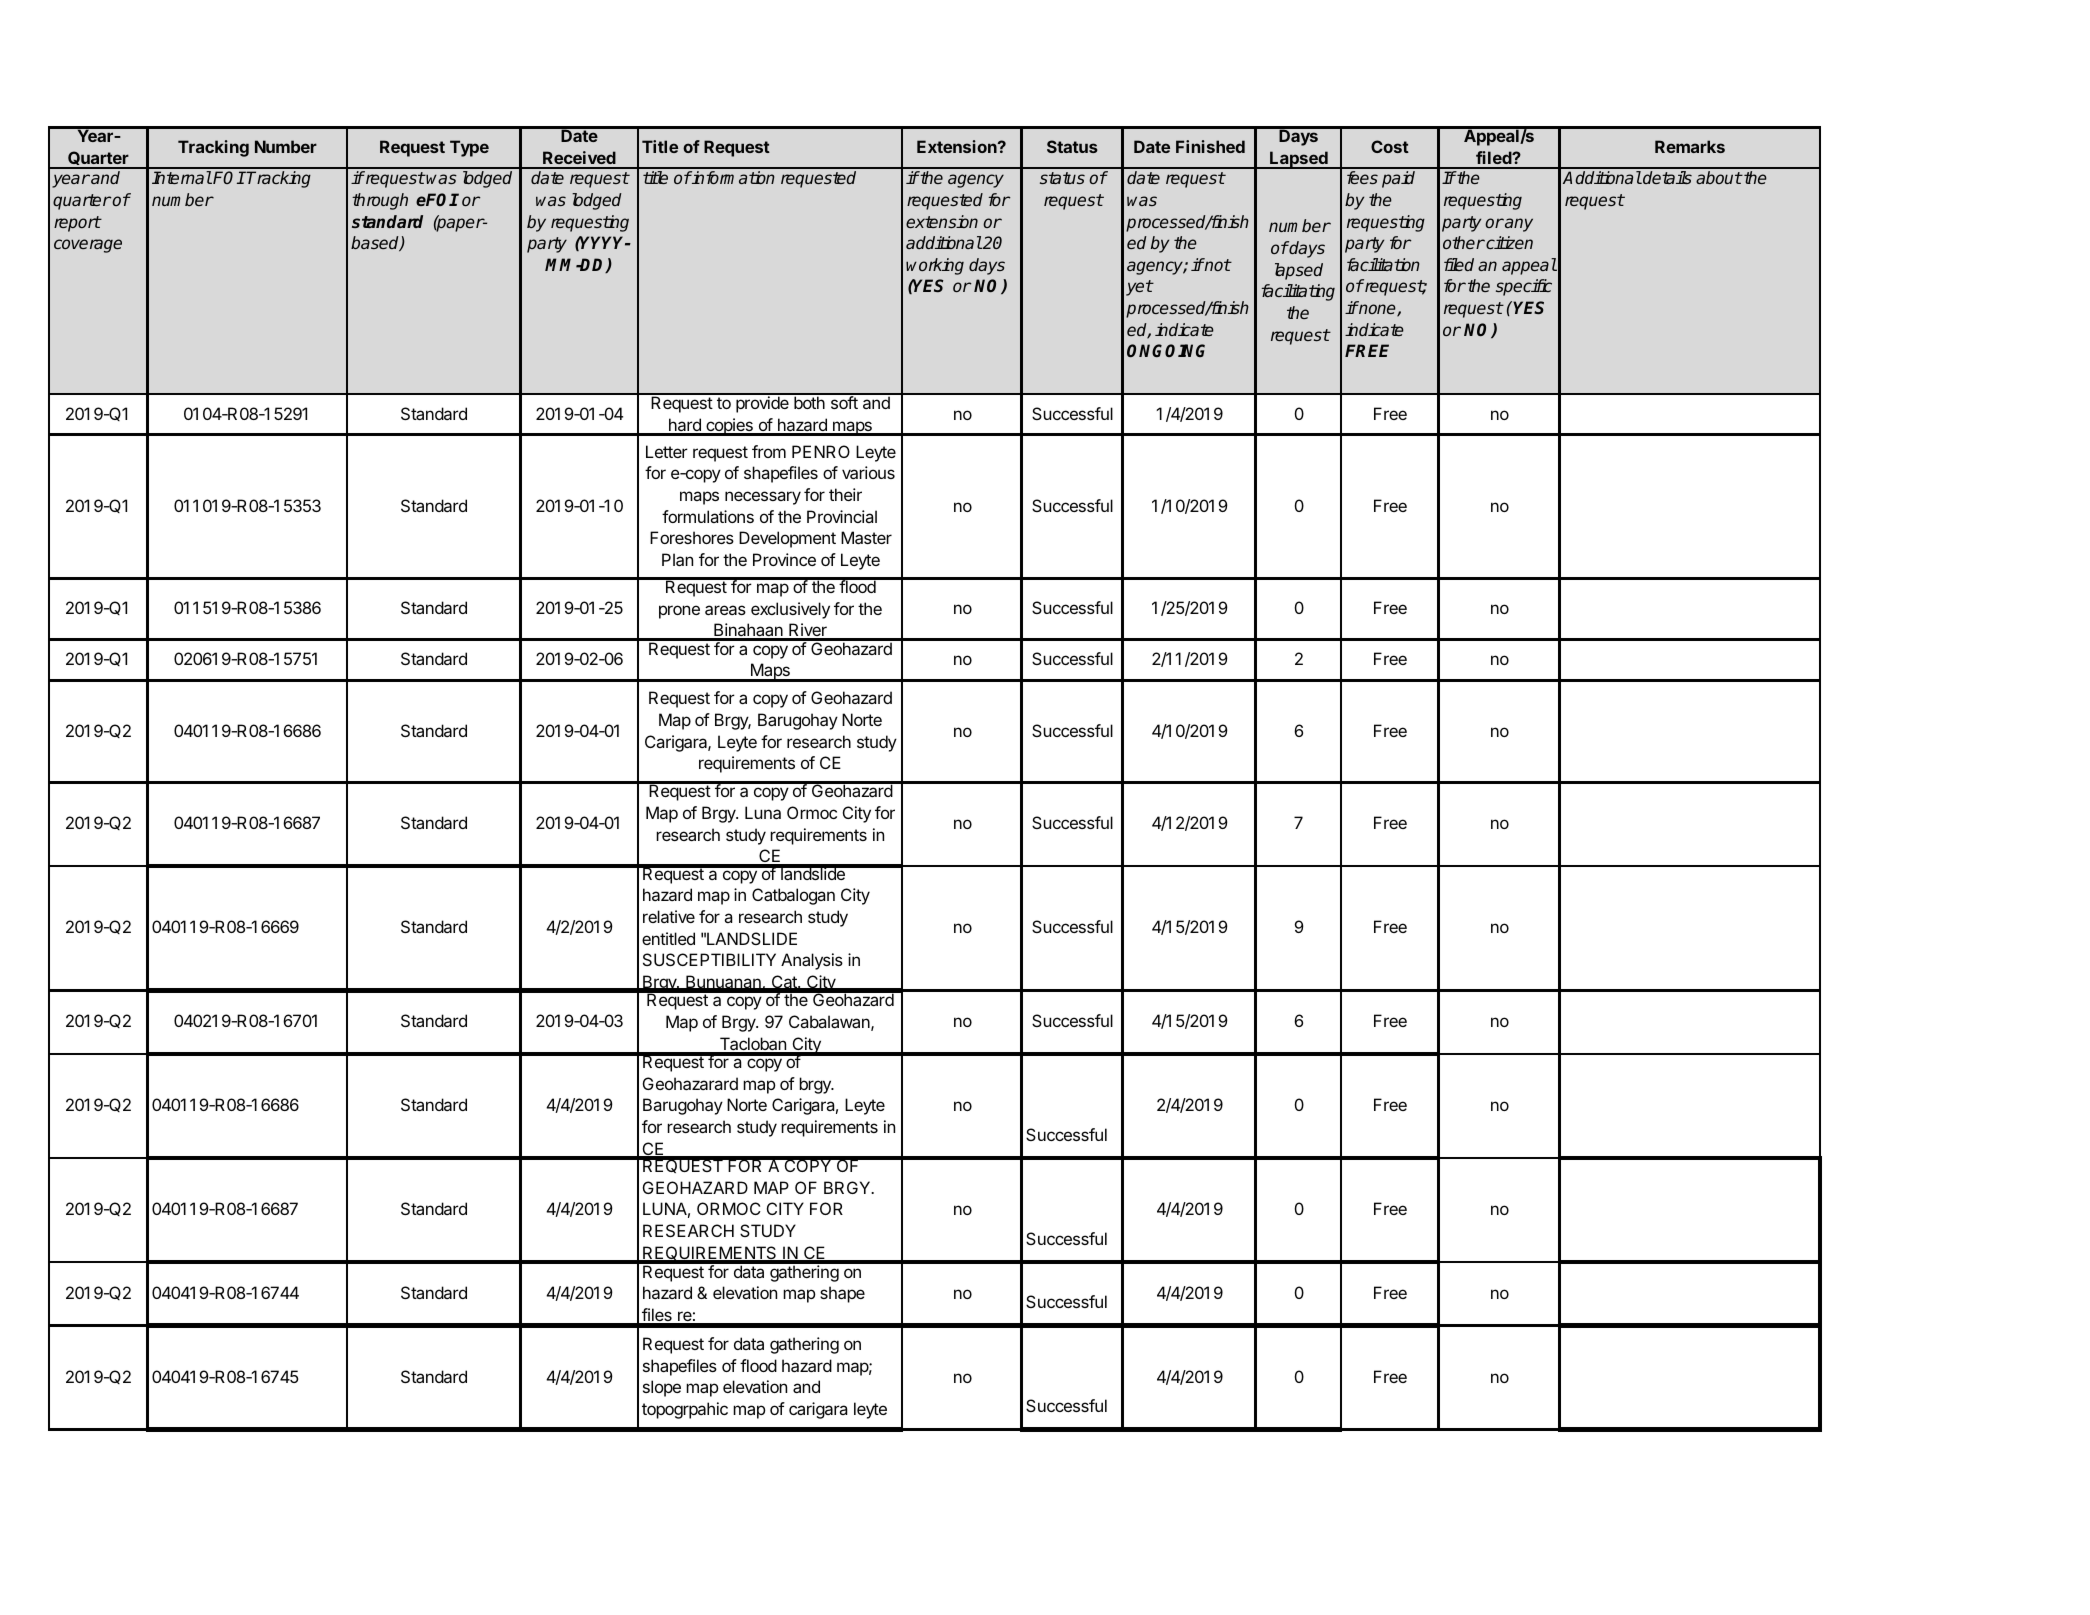 The image size is (2090, 1615). I want to click on Plan, so click(677, 559).
